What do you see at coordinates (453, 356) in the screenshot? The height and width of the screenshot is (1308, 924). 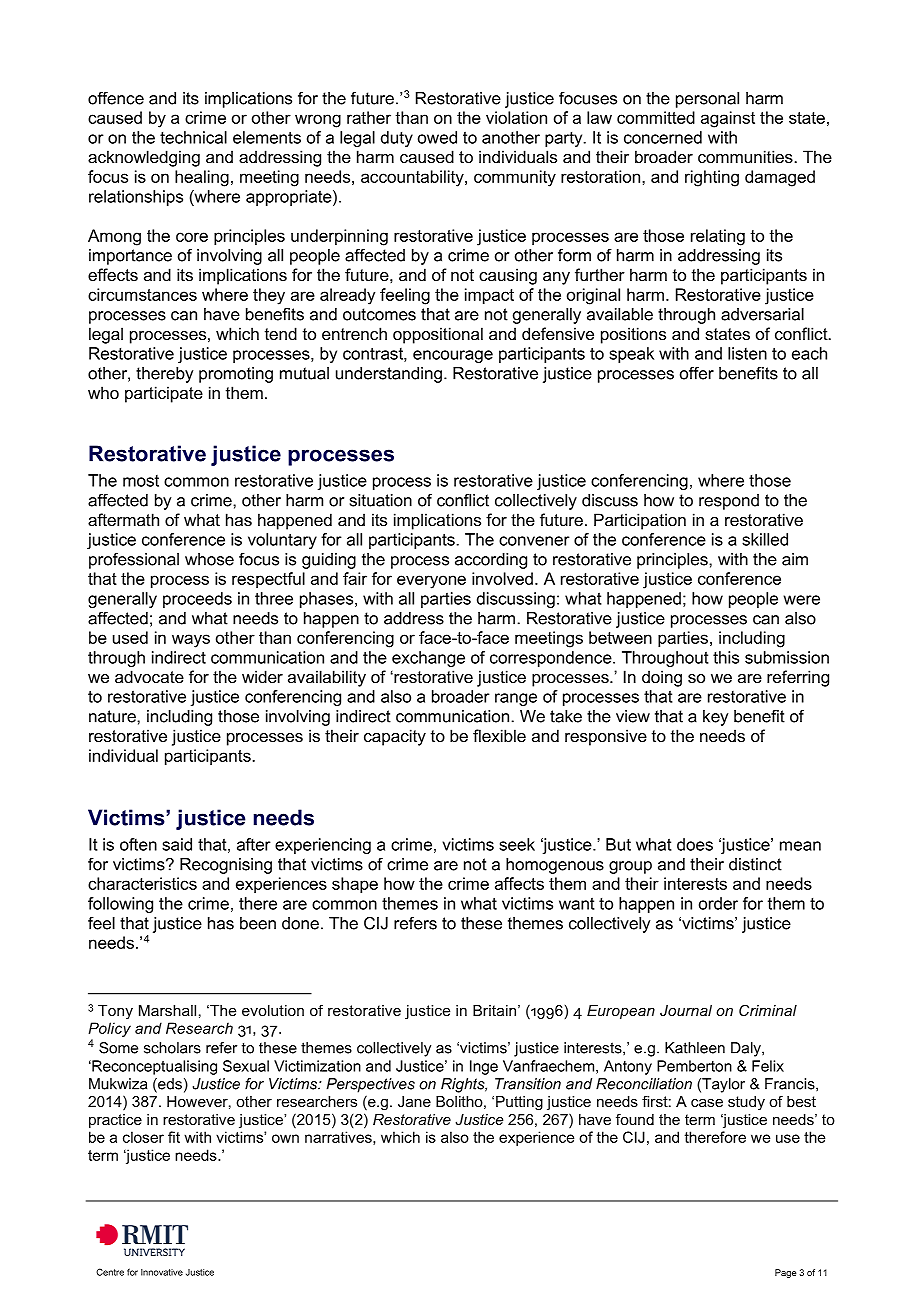 I see `encourage` at bounding box center [453, 356].
